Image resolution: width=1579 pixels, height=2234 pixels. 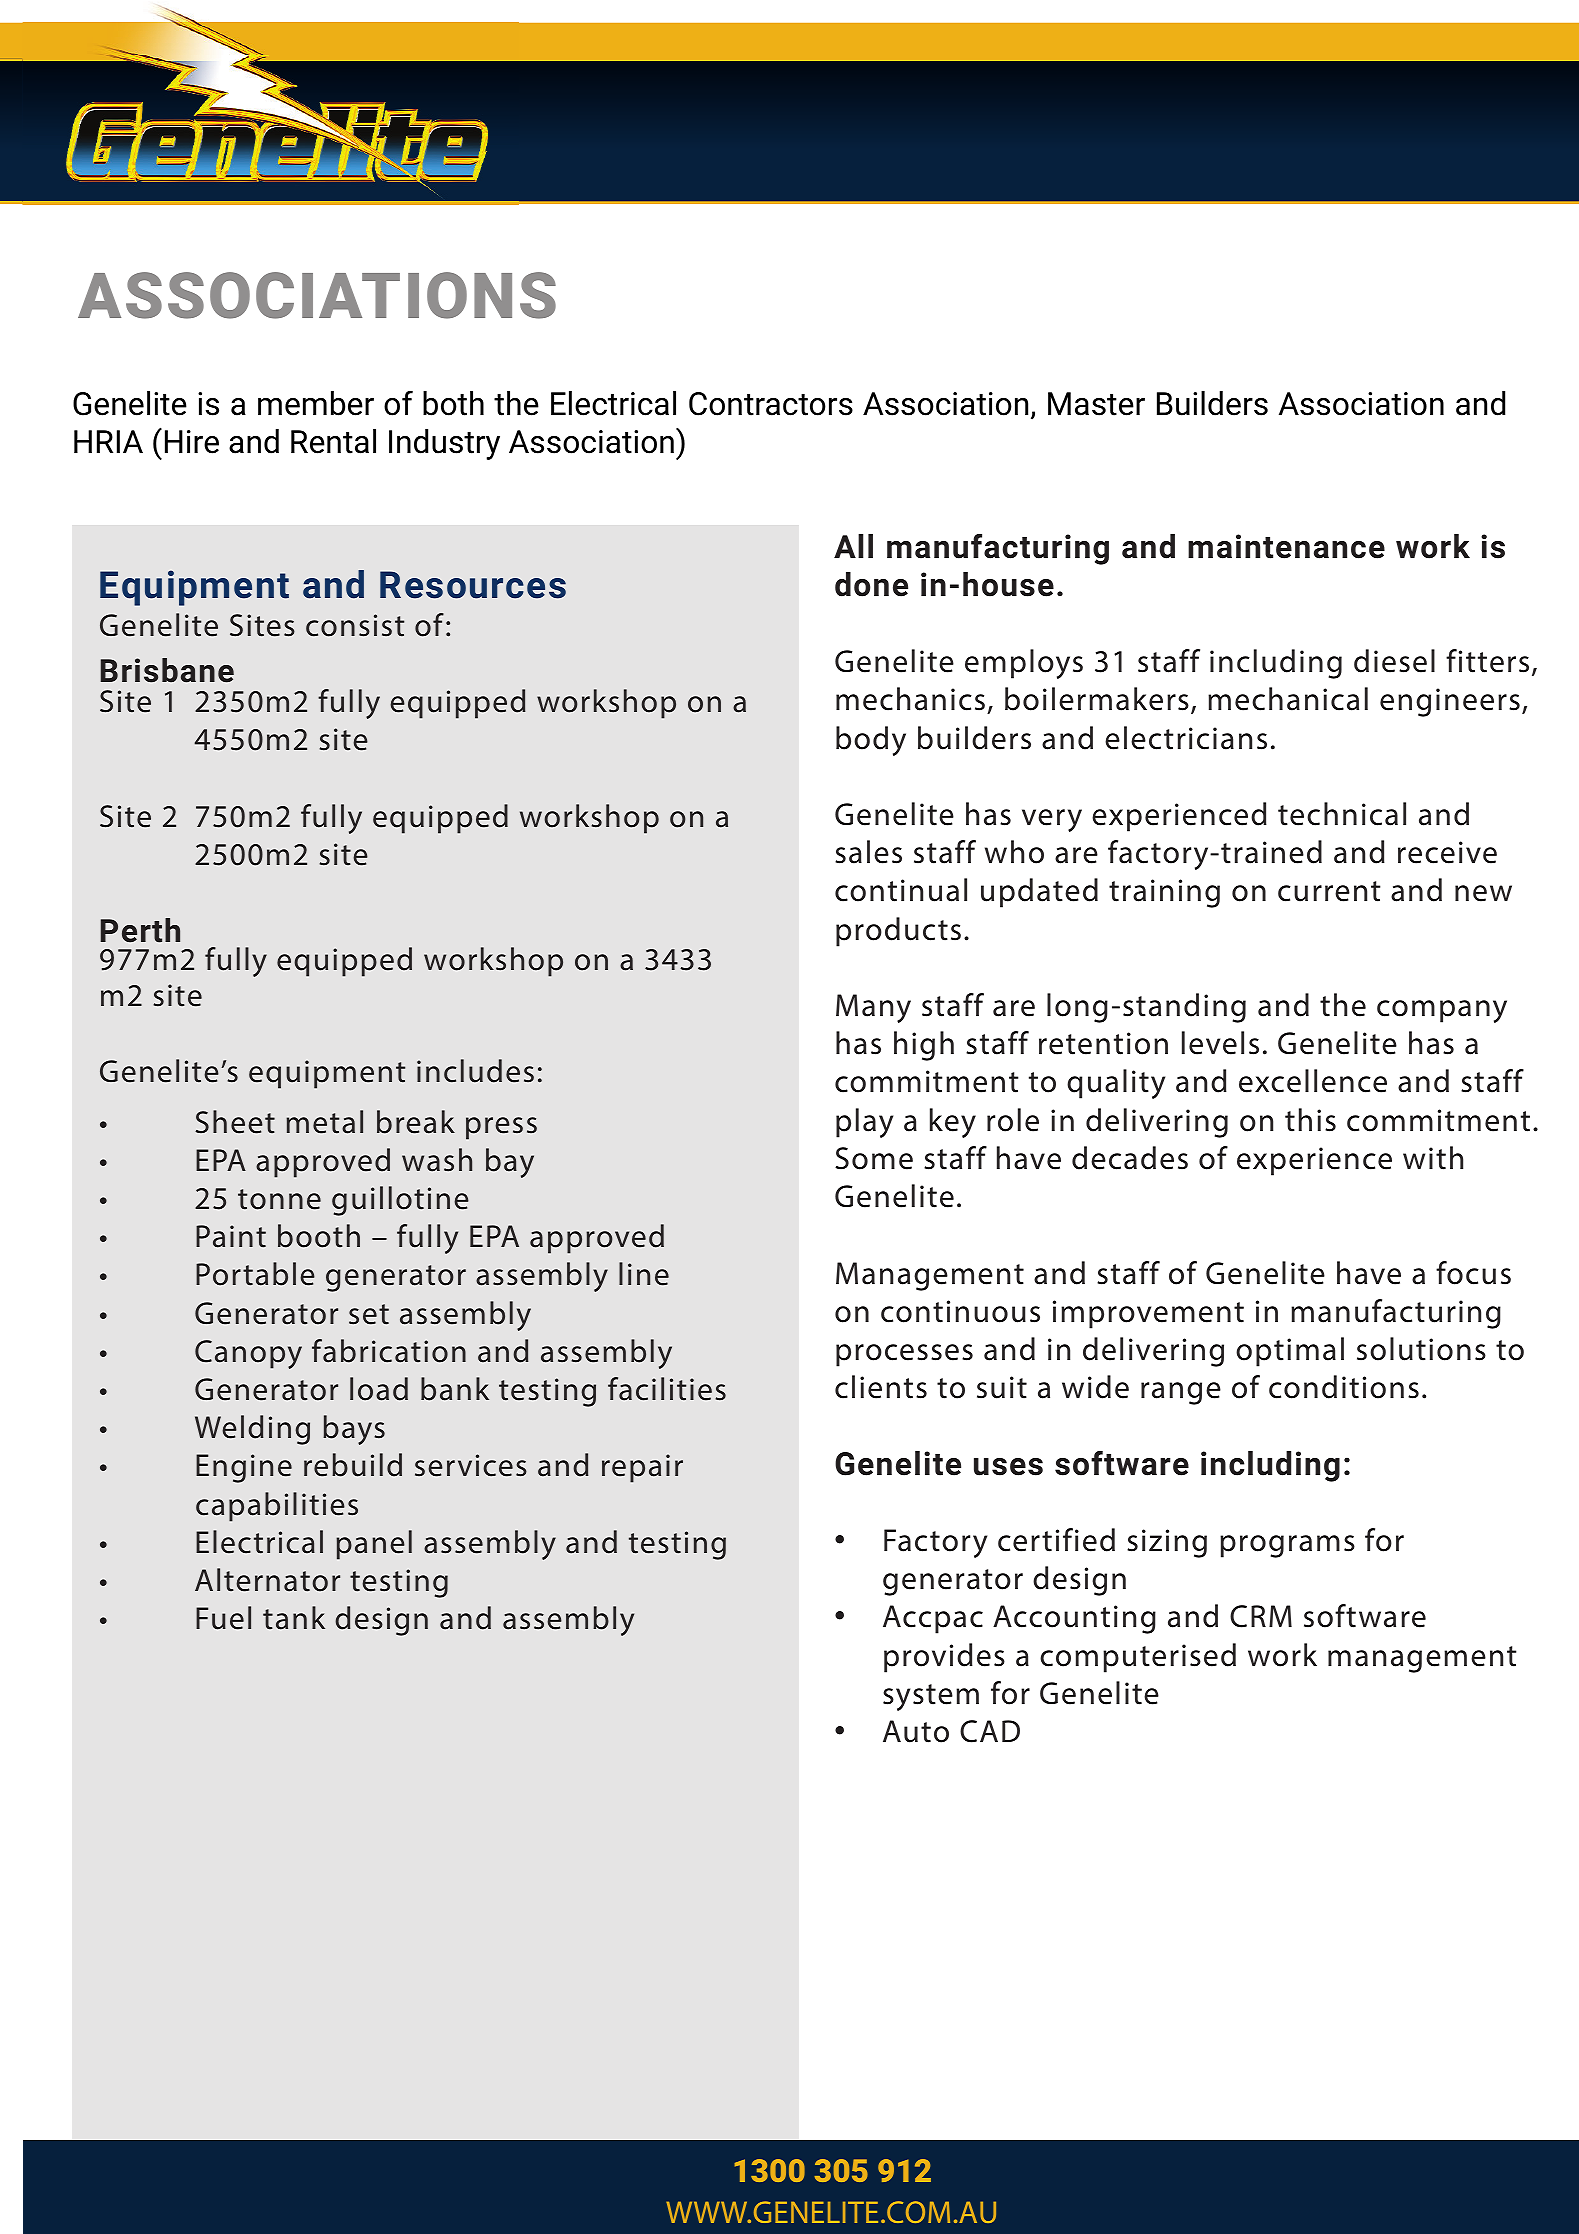 What do you see at coordinates (771, 404) in the screenshot?
I see `Contractors` at bounding box center [771, 404].
